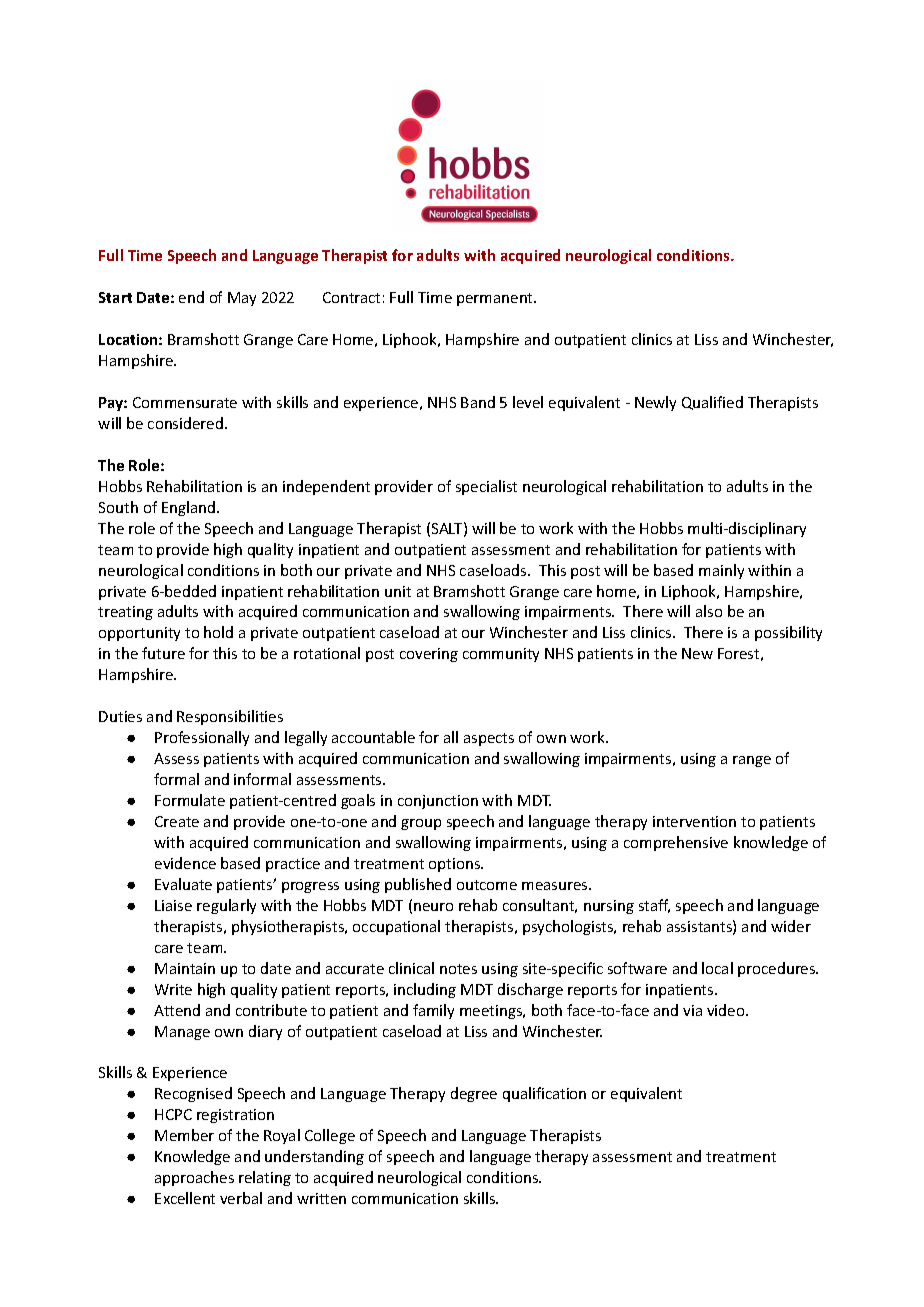 The height and width of the document is (1307, 924). Describe the element at coordinates (487, 885) in the document. I see `outcome` at that location.
